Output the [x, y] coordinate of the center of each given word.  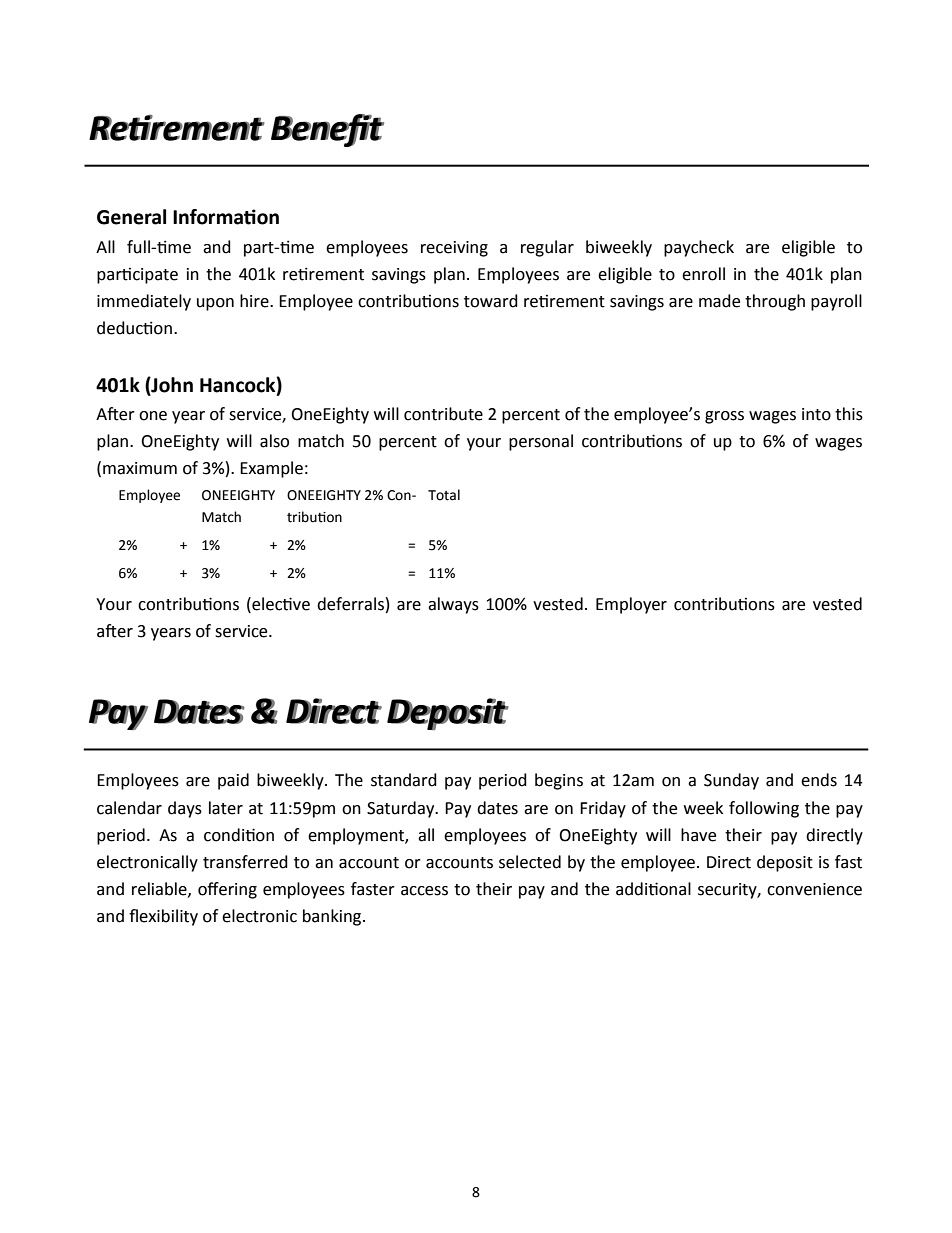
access [424, 891]
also [274, 441]
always [453, 605]
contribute [443, 414]
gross [724, 417]
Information [226, 217]
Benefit [327, 130]
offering [227, 890]
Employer [631, 605]
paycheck [699, 248]
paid [233, 781]
